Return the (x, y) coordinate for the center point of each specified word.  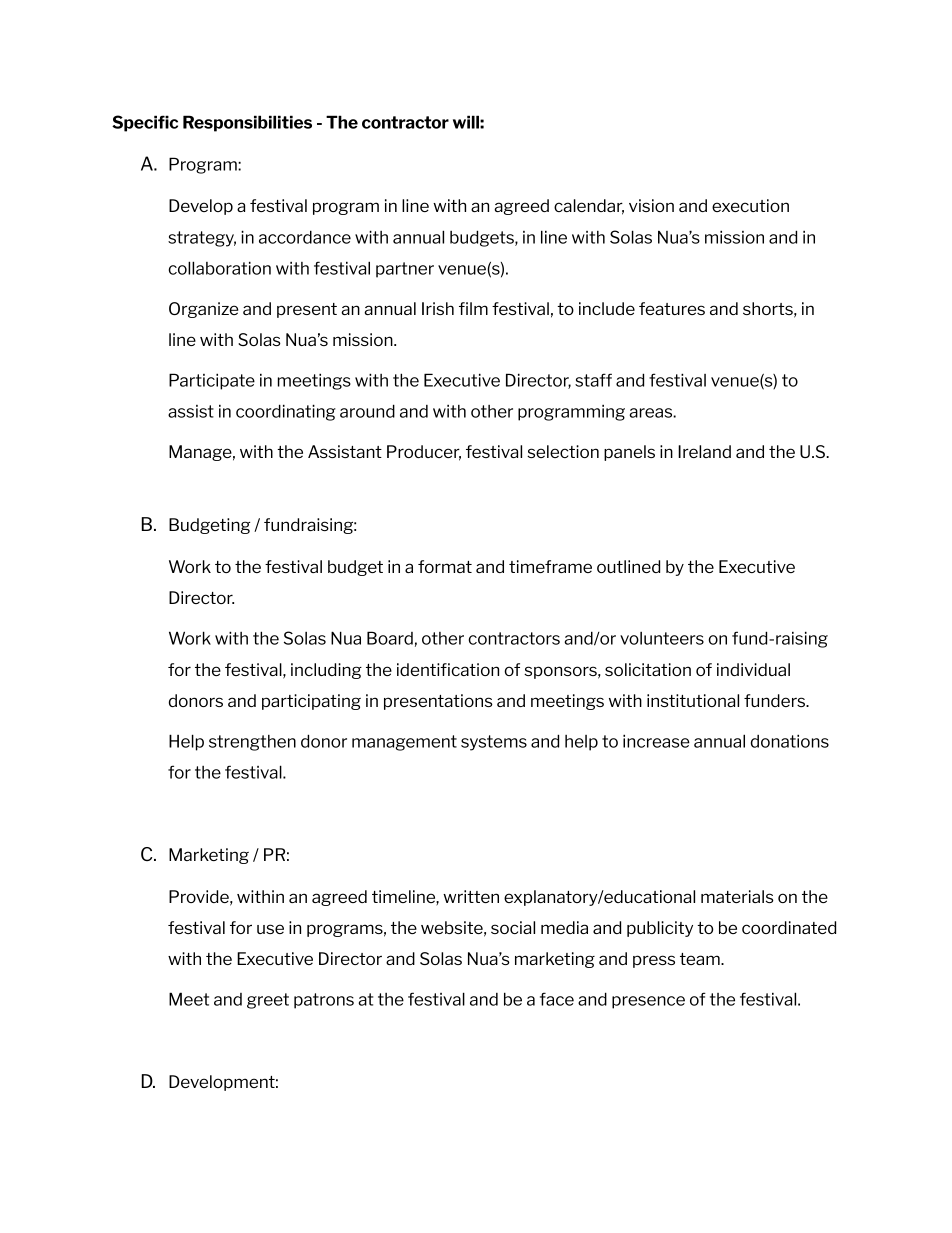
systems (494, 743)
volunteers (662, 638)
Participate (212, 381)
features (672, 308)
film (473, 308)
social (513, 927)
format (445, 566)
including (326, 671)
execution (750, 205)
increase (656, 741)
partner (405, 270)
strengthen (252, 743)
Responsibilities (247, 123)
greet (268, 1001)
